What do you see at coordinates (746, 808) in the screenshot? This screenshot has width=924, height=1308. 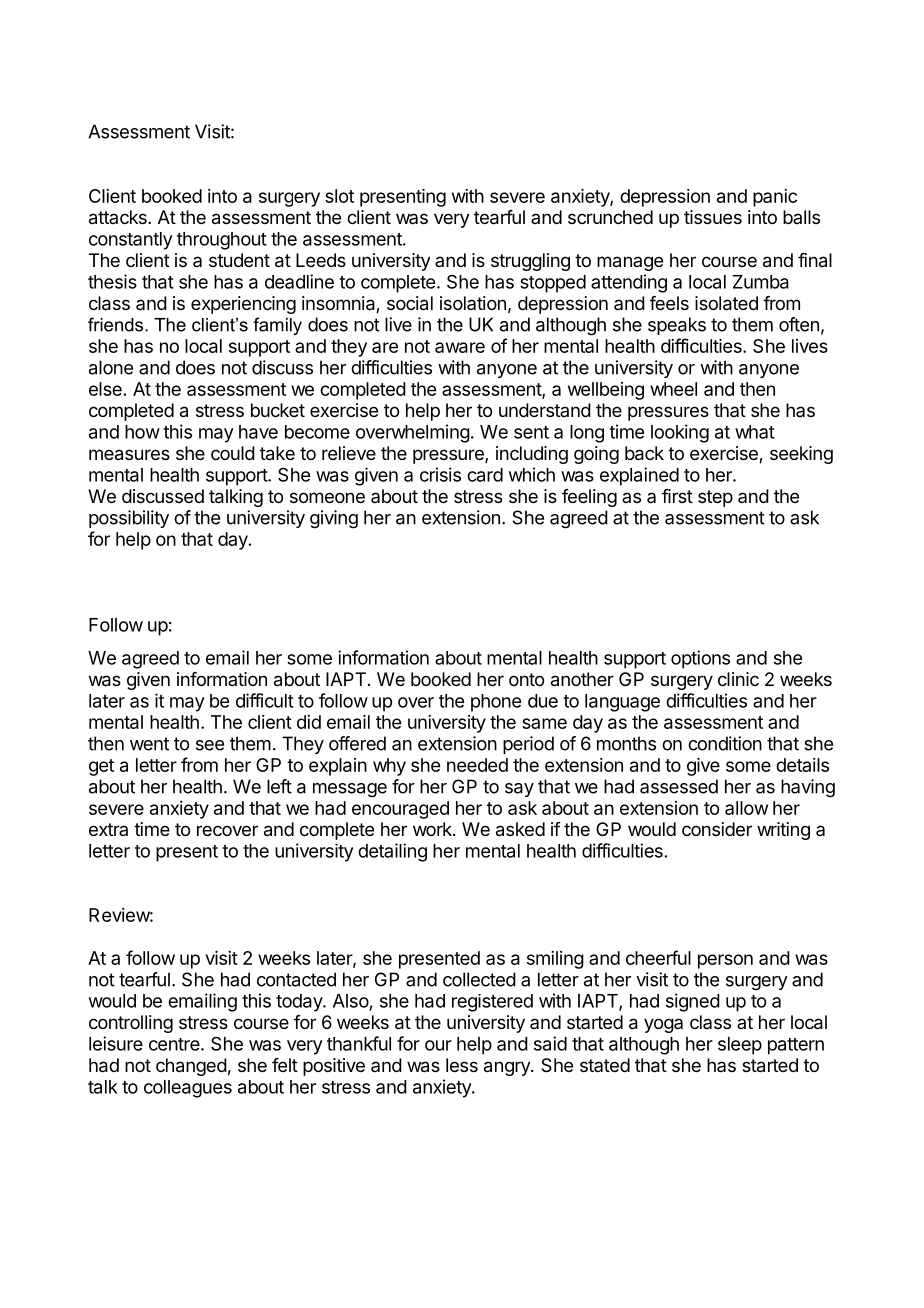 I see `allow` at bounding box center [746, 808].
